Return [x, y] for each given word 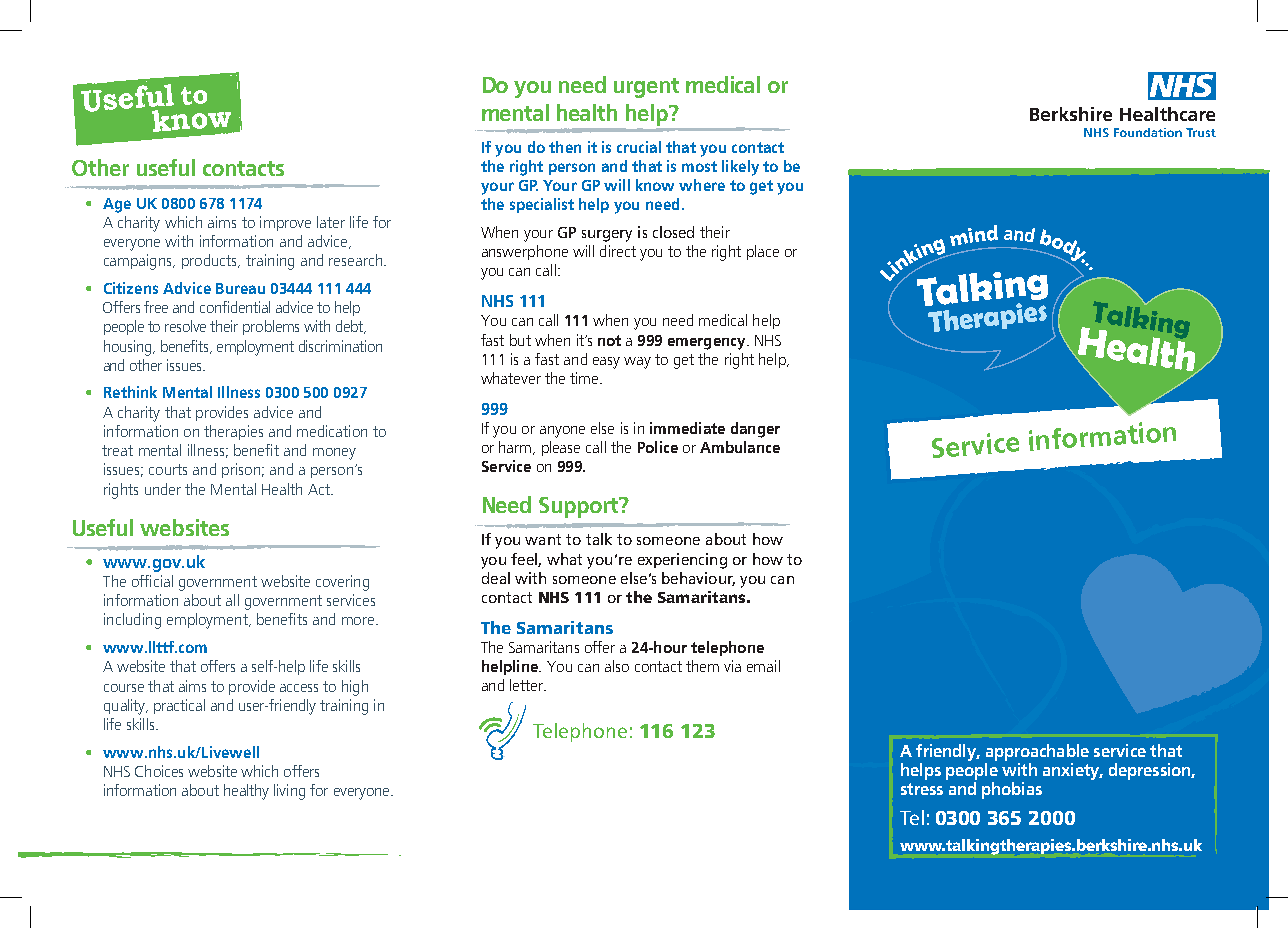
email [763, 666]
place [763, 252]
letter [528, 685]
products [210, 261]
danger [755, 430]
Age [117, 205]
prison [241, 470]
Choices [159, 771]
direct [618, 251]
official [152, 581]
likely [740, 168]
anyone [562, 432]
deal [496, 578]
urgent [646, 88]
